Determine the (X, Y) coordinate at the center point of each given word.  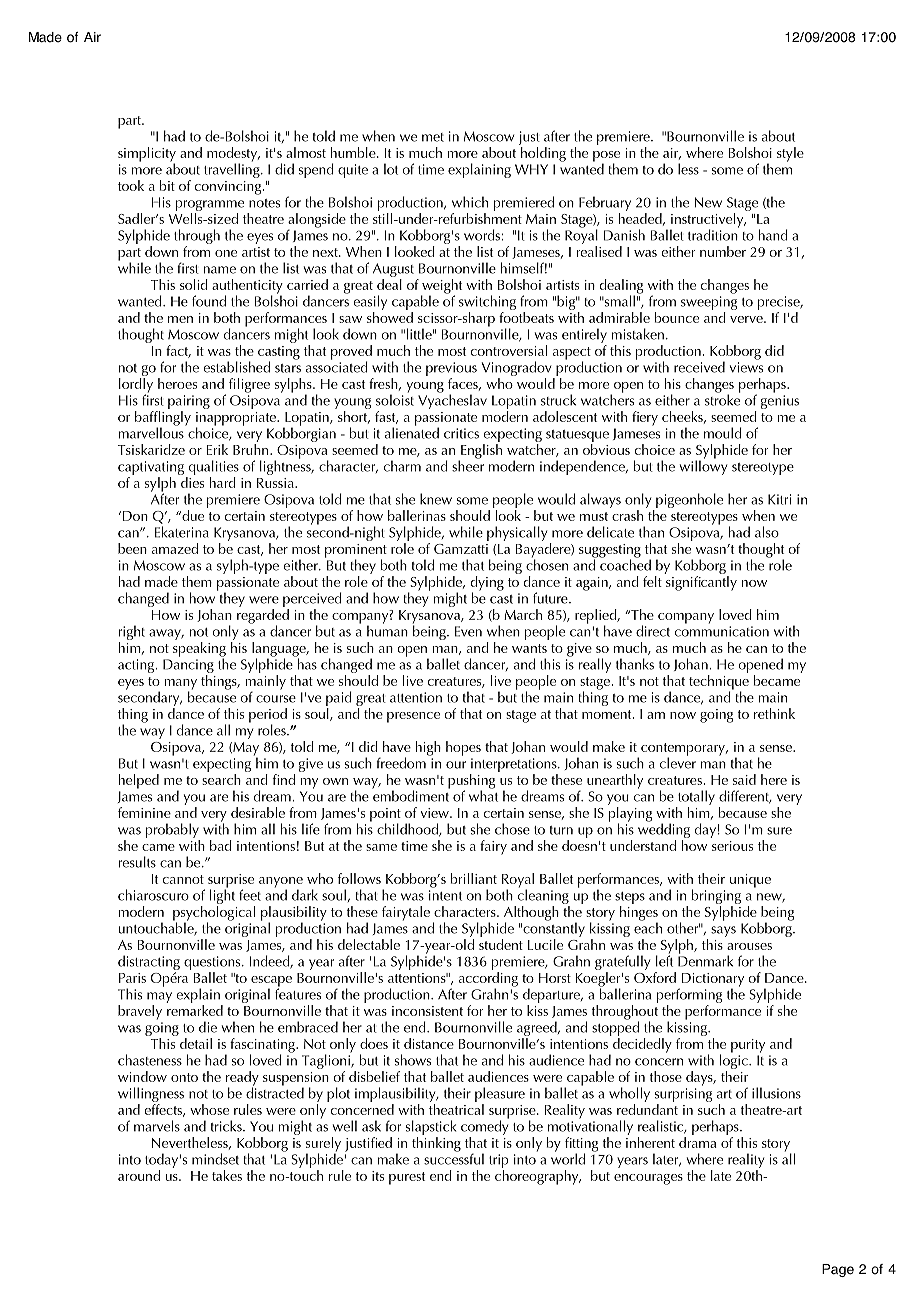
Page (838, 1270)
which (470, 202)
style (790, 154)
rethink (774, 713)
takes (227, 1175)
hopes (463, 748)
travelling (233, 169)
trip (499, 1161)
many (180, 685)
